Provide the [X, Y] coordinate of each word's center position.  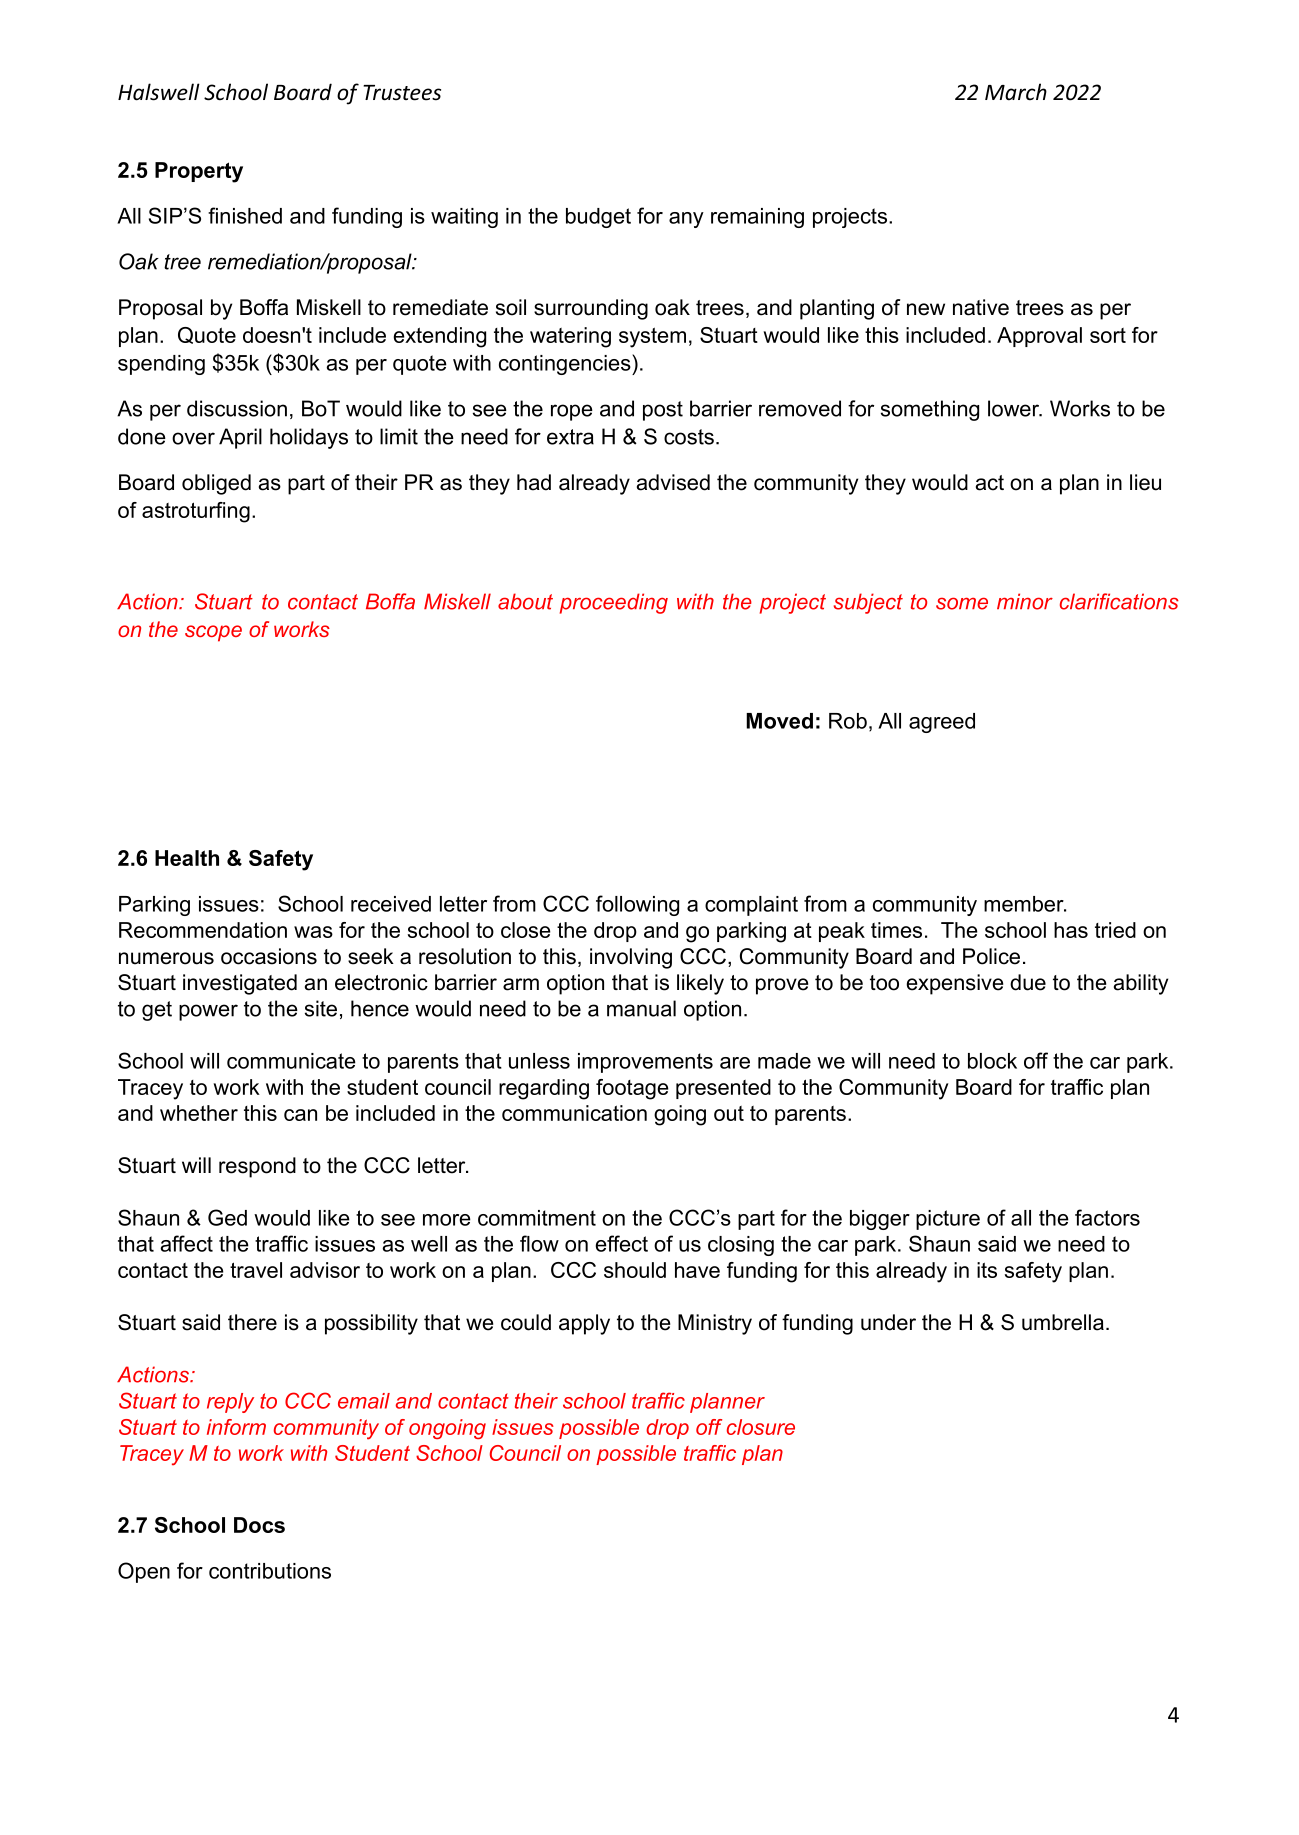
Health [187, 858]
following [637, 905]
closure [761, 1427]
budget [598, 218]
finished [245, 215]
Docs [259, 1525]
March [1016, 92]
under [888, 1322]
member [1025, 904]
